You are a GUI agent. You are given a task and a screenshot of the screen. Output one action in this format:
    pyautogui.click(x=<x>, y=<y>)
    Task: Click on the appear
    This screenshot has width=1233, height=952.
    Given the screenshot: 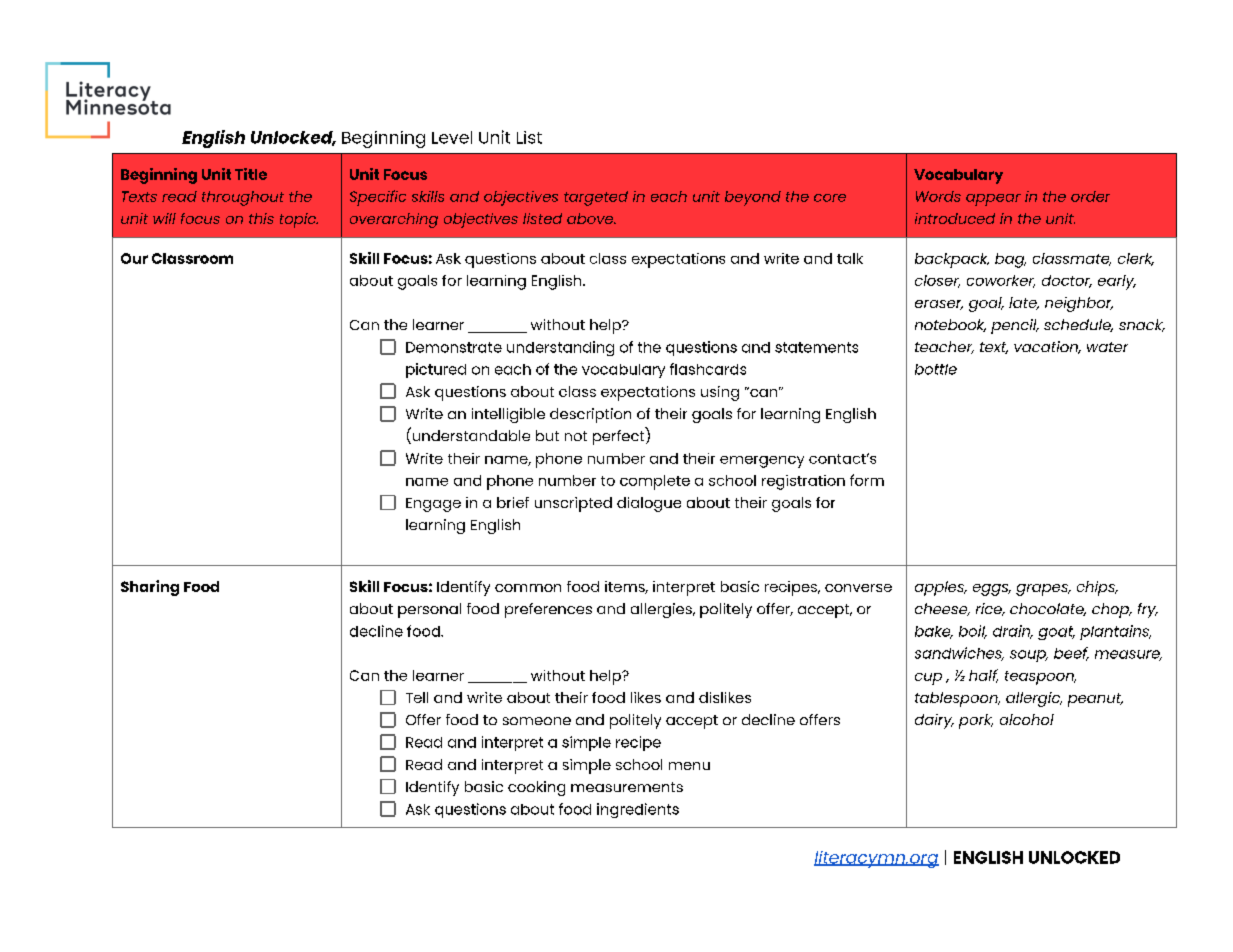 What is the action you would take?
    pyautogui.click(x=993, y=200)
